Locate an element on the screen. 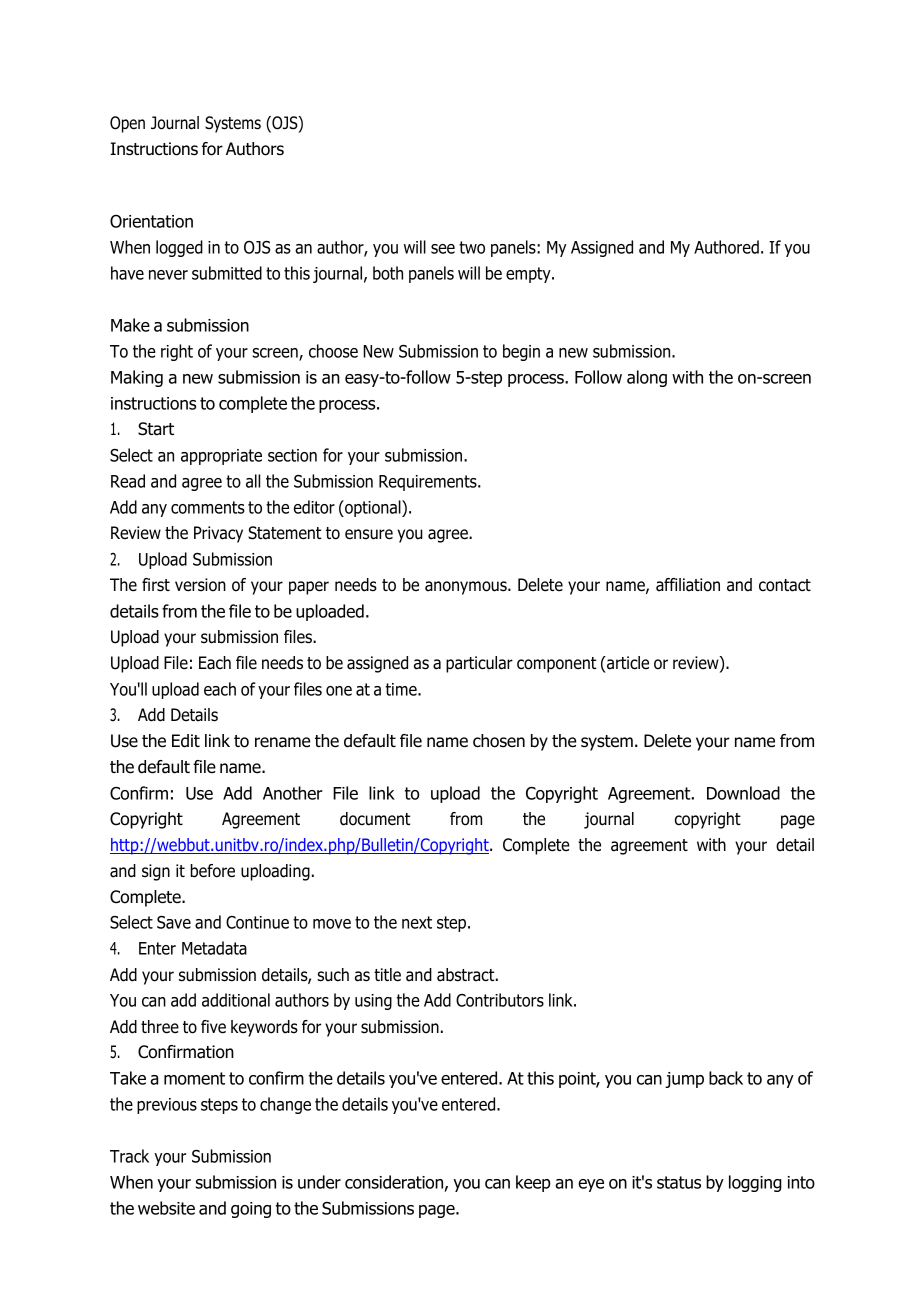 The height and width of the screenshot is (1308, 924). empty is located at coordinates (529, 275).
